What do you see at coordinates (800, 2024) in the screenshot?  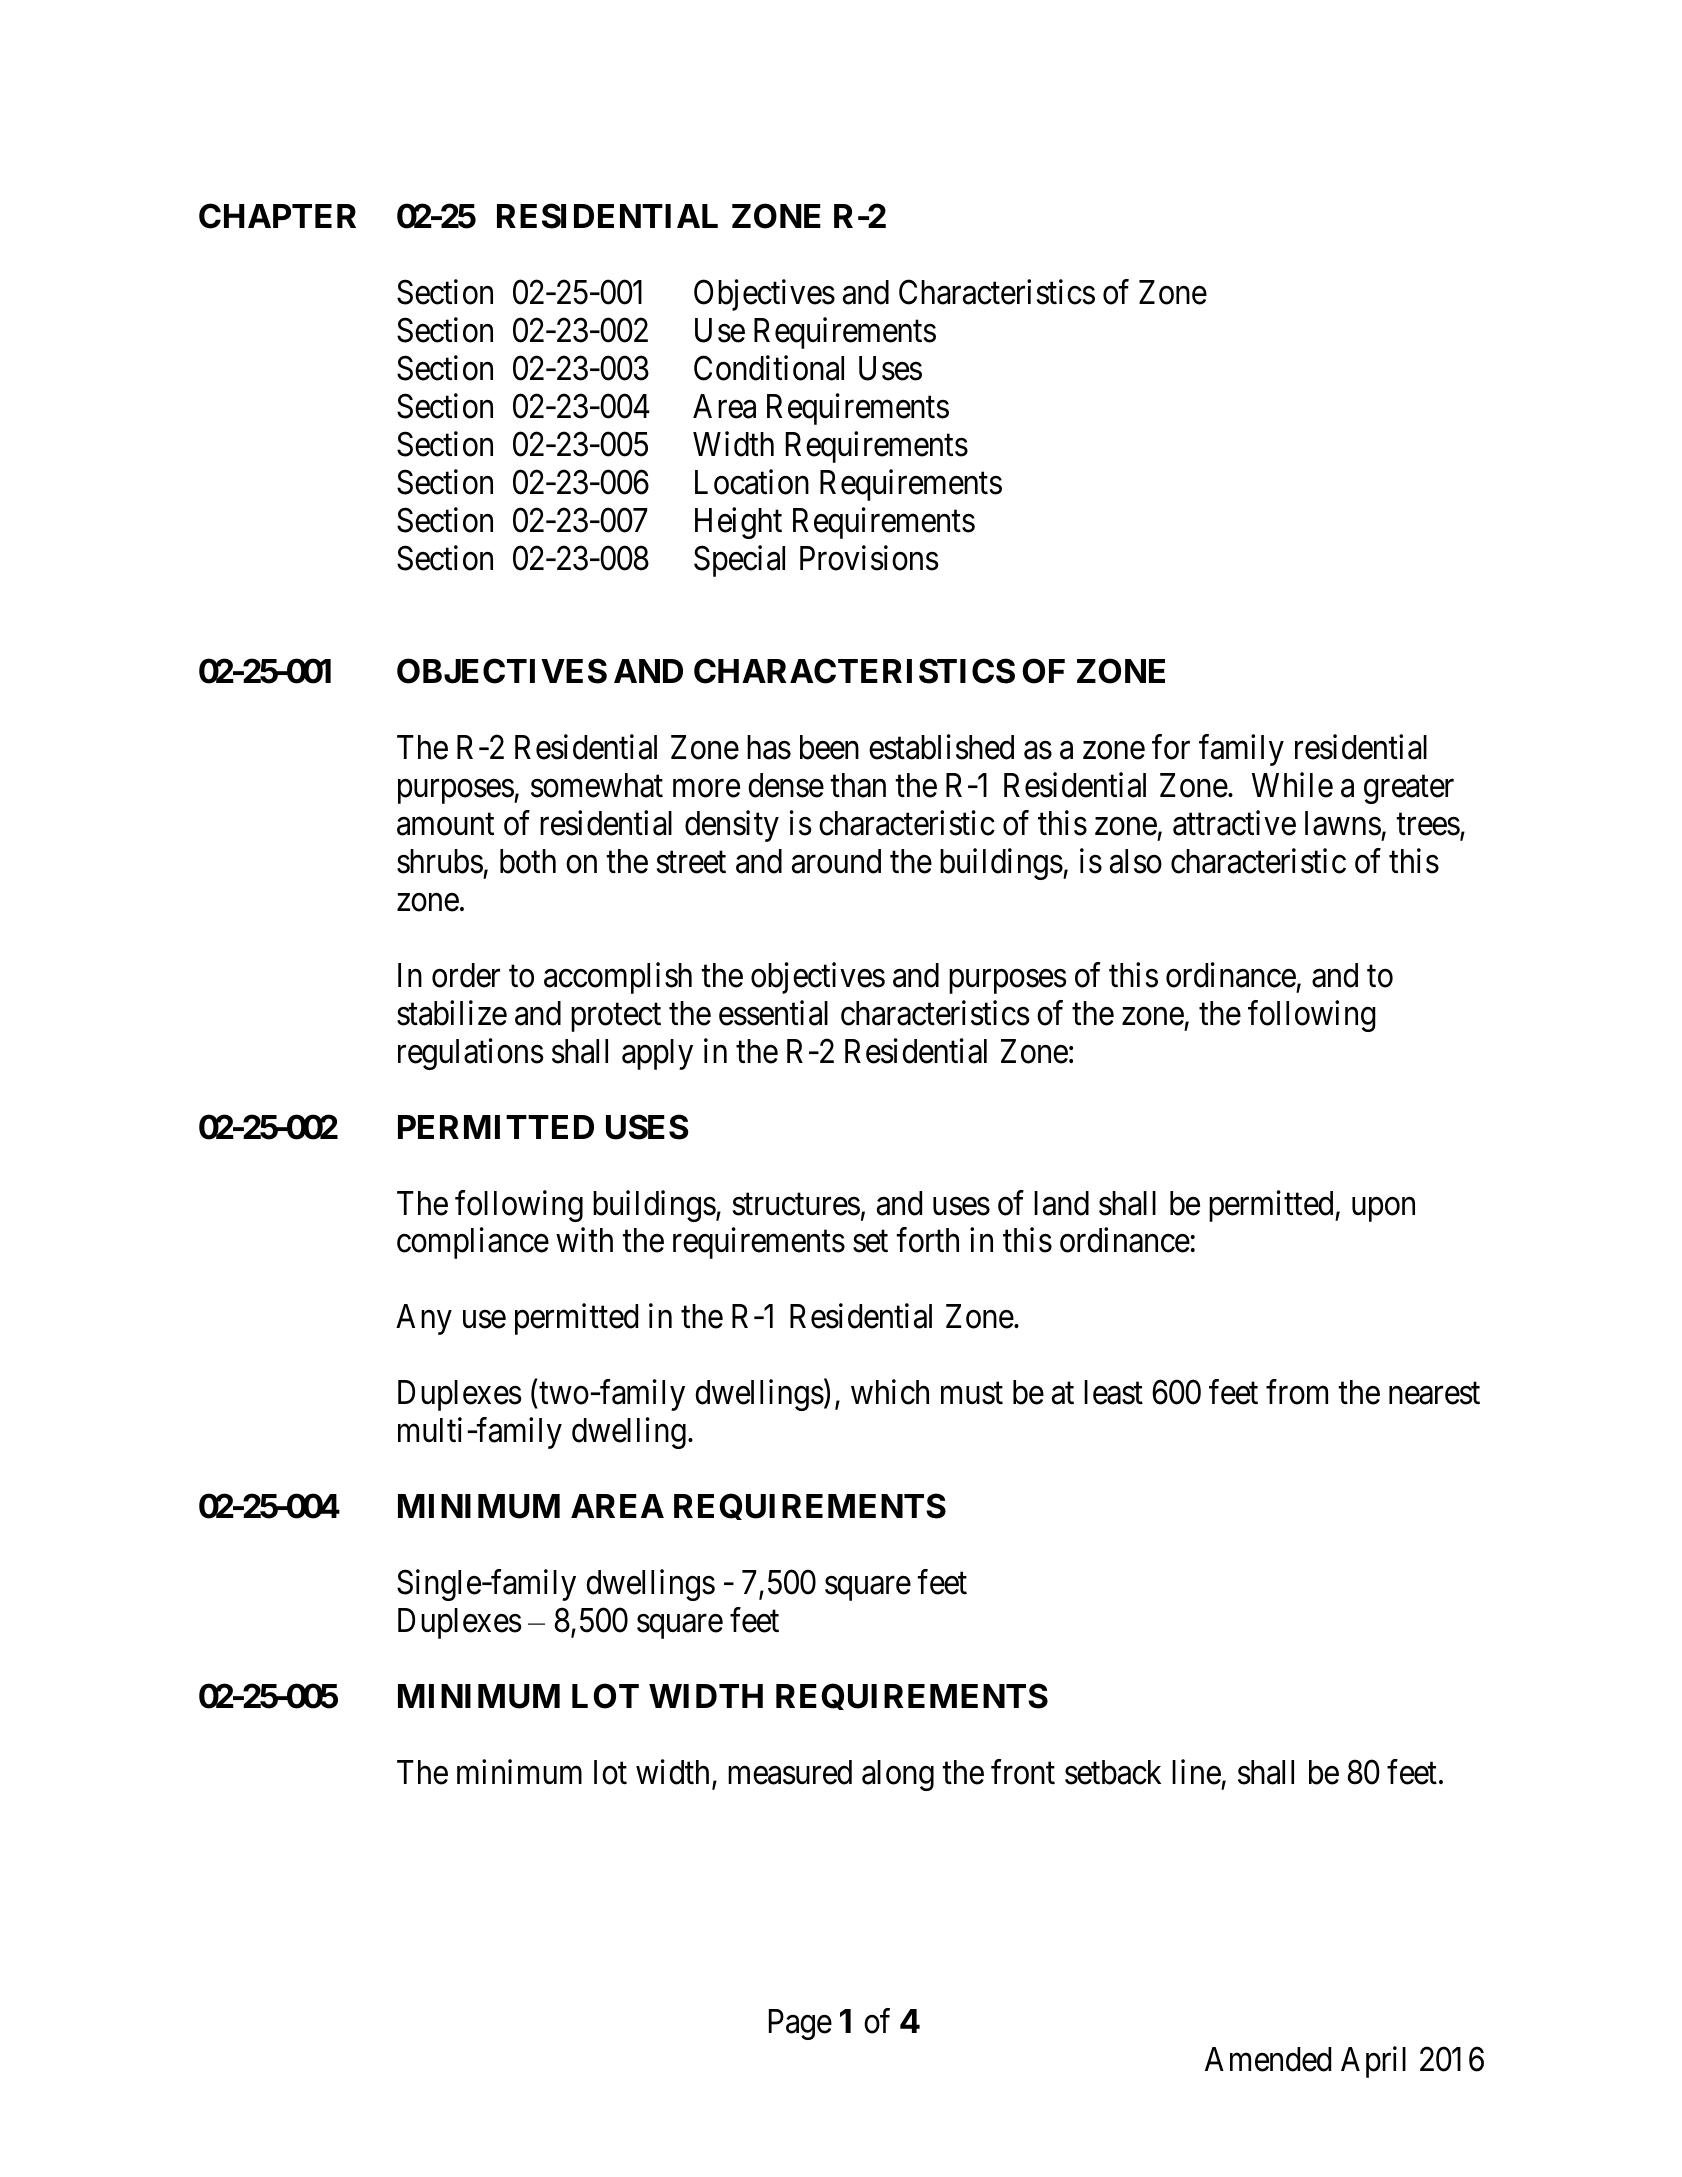 I see `Page` at bounding box center [800, 2024].
